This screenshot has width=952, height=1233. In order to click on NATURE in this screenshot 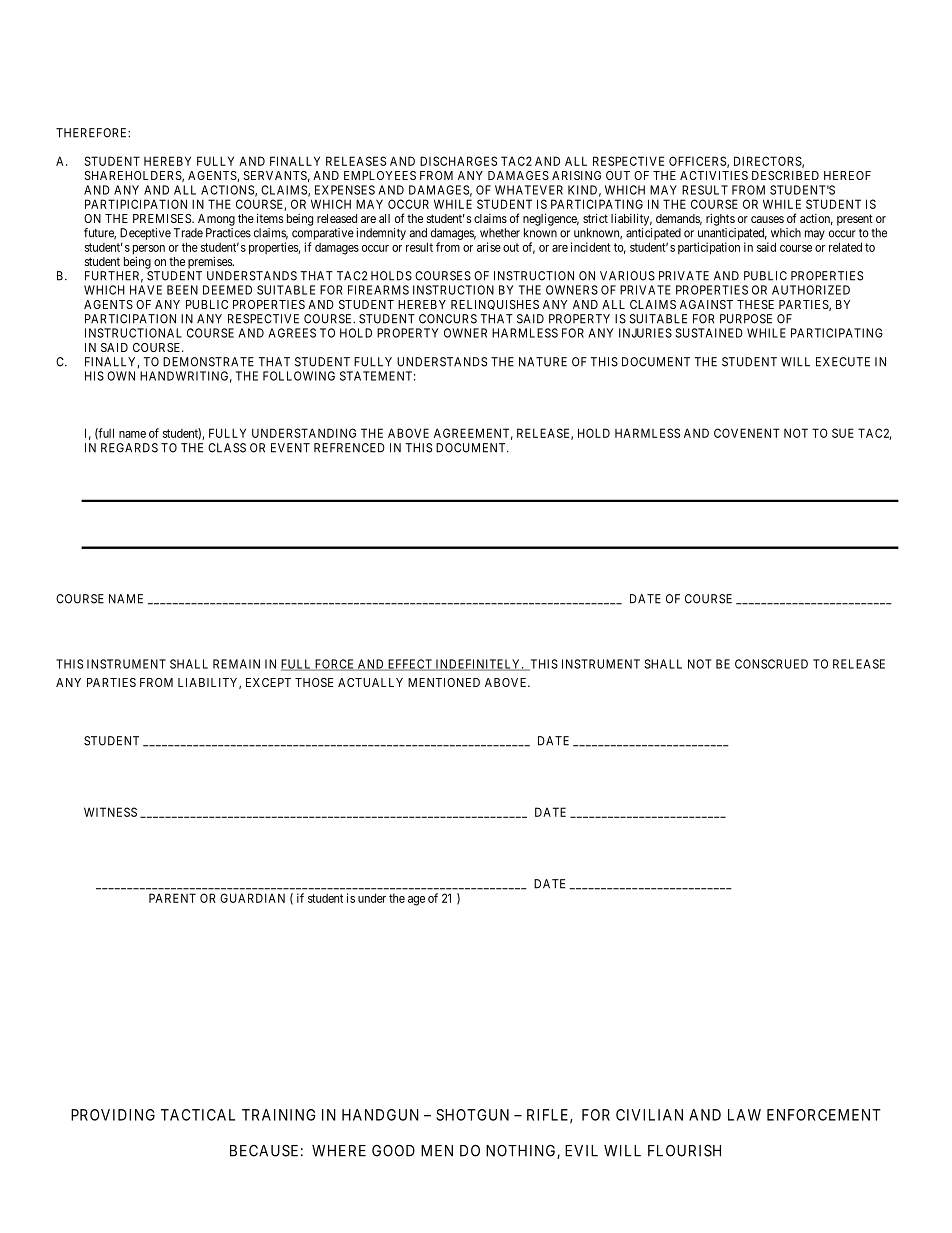, I will do `click(543, 362)`.
